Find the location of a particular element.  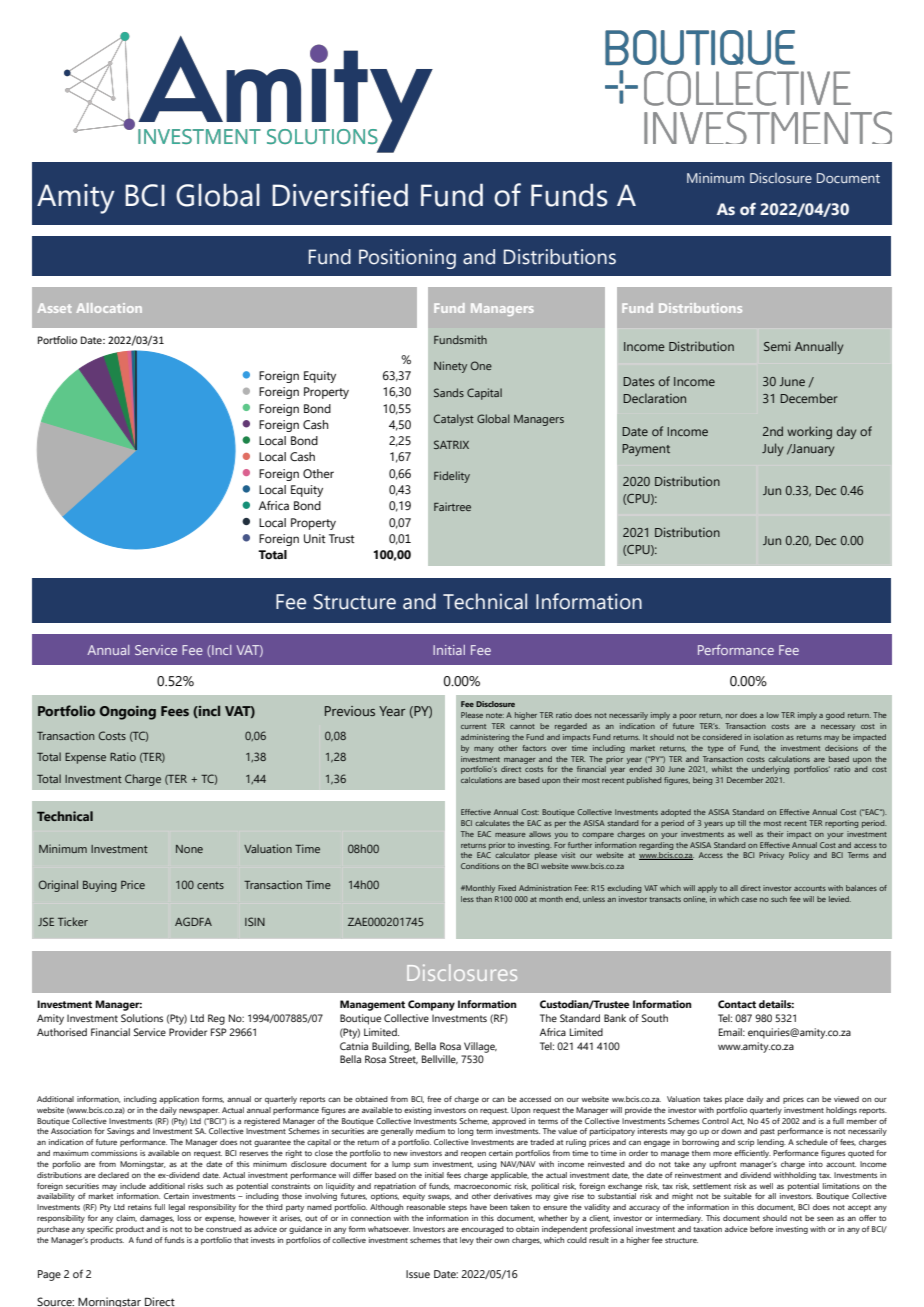

levy is located at coordinates (467, 1241).
